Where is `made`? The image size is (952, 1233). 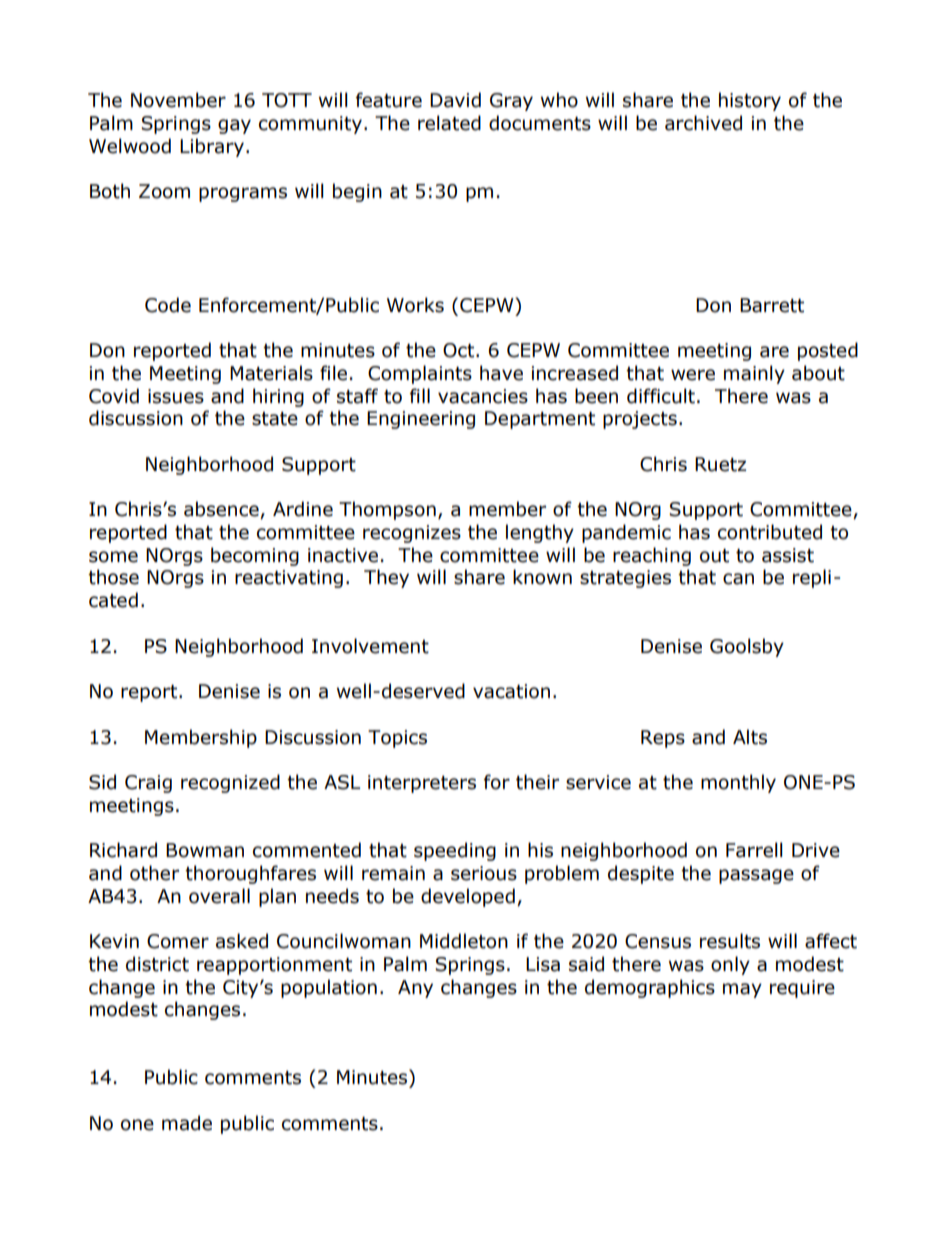 made is located at coordinates (187, 1123).
